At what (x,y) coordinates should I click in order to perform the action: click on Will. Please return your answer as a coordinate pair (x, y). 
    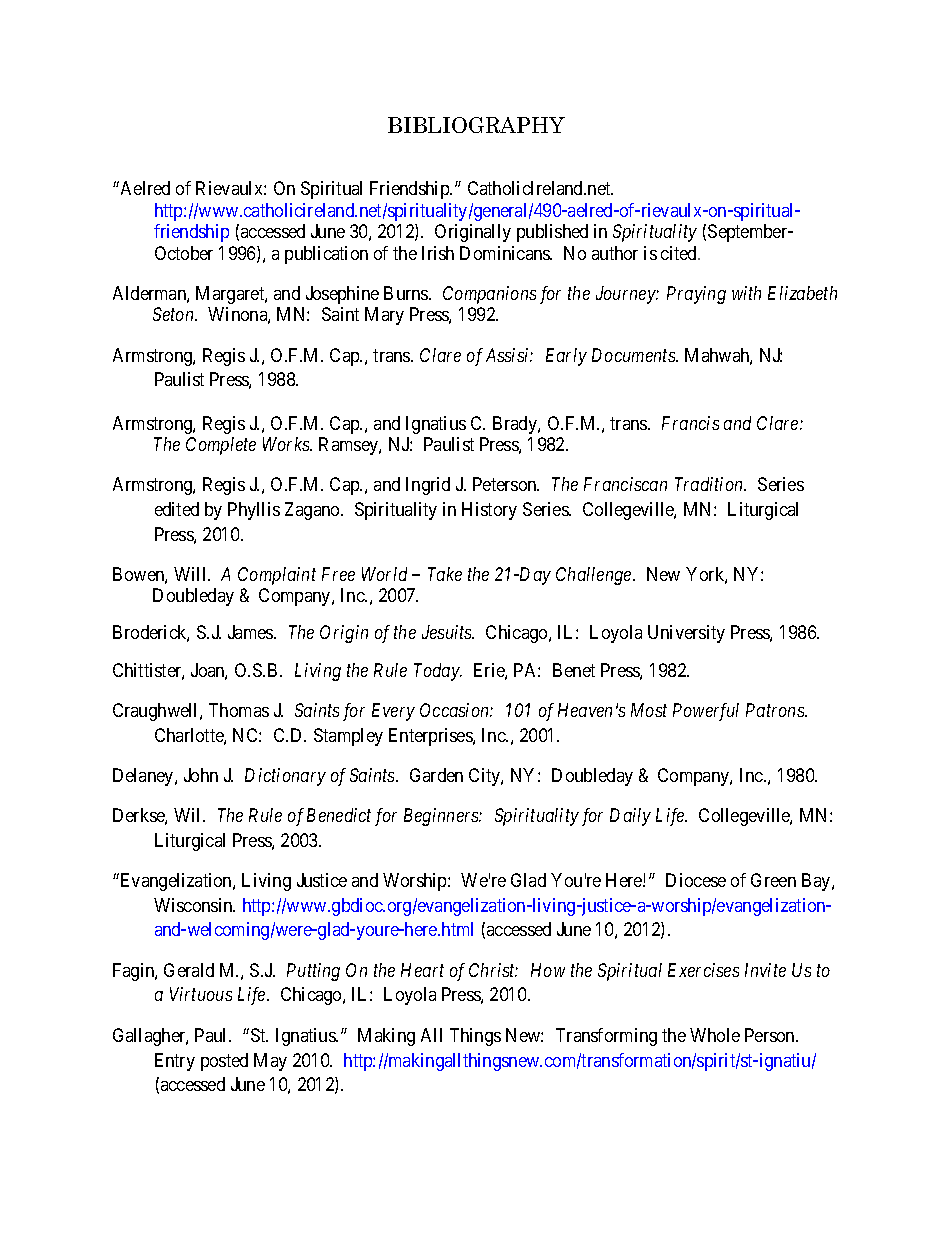
    Looking at the image, I should click on (191, 574).
